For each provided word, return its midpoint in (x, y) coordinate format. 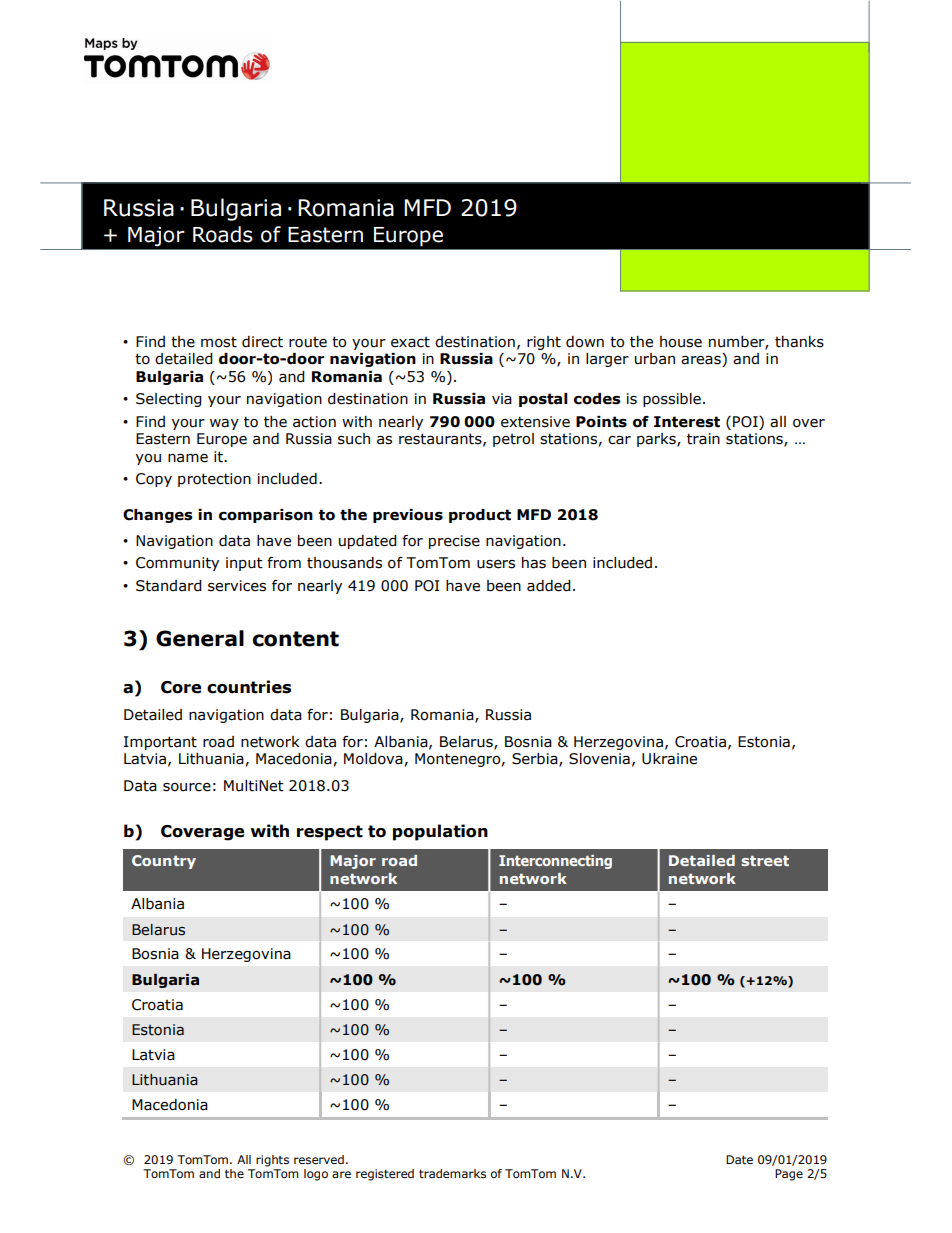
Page (789, 1175)
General (200, 638)
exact (410, 342)
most (219, 342)
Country (164, 862)
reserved (319, 1159)
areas (702, 361)
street (765, 861)
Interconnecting (555, 862)
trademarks (452, 1173)
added (549, 586)
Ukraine (669, 759)
